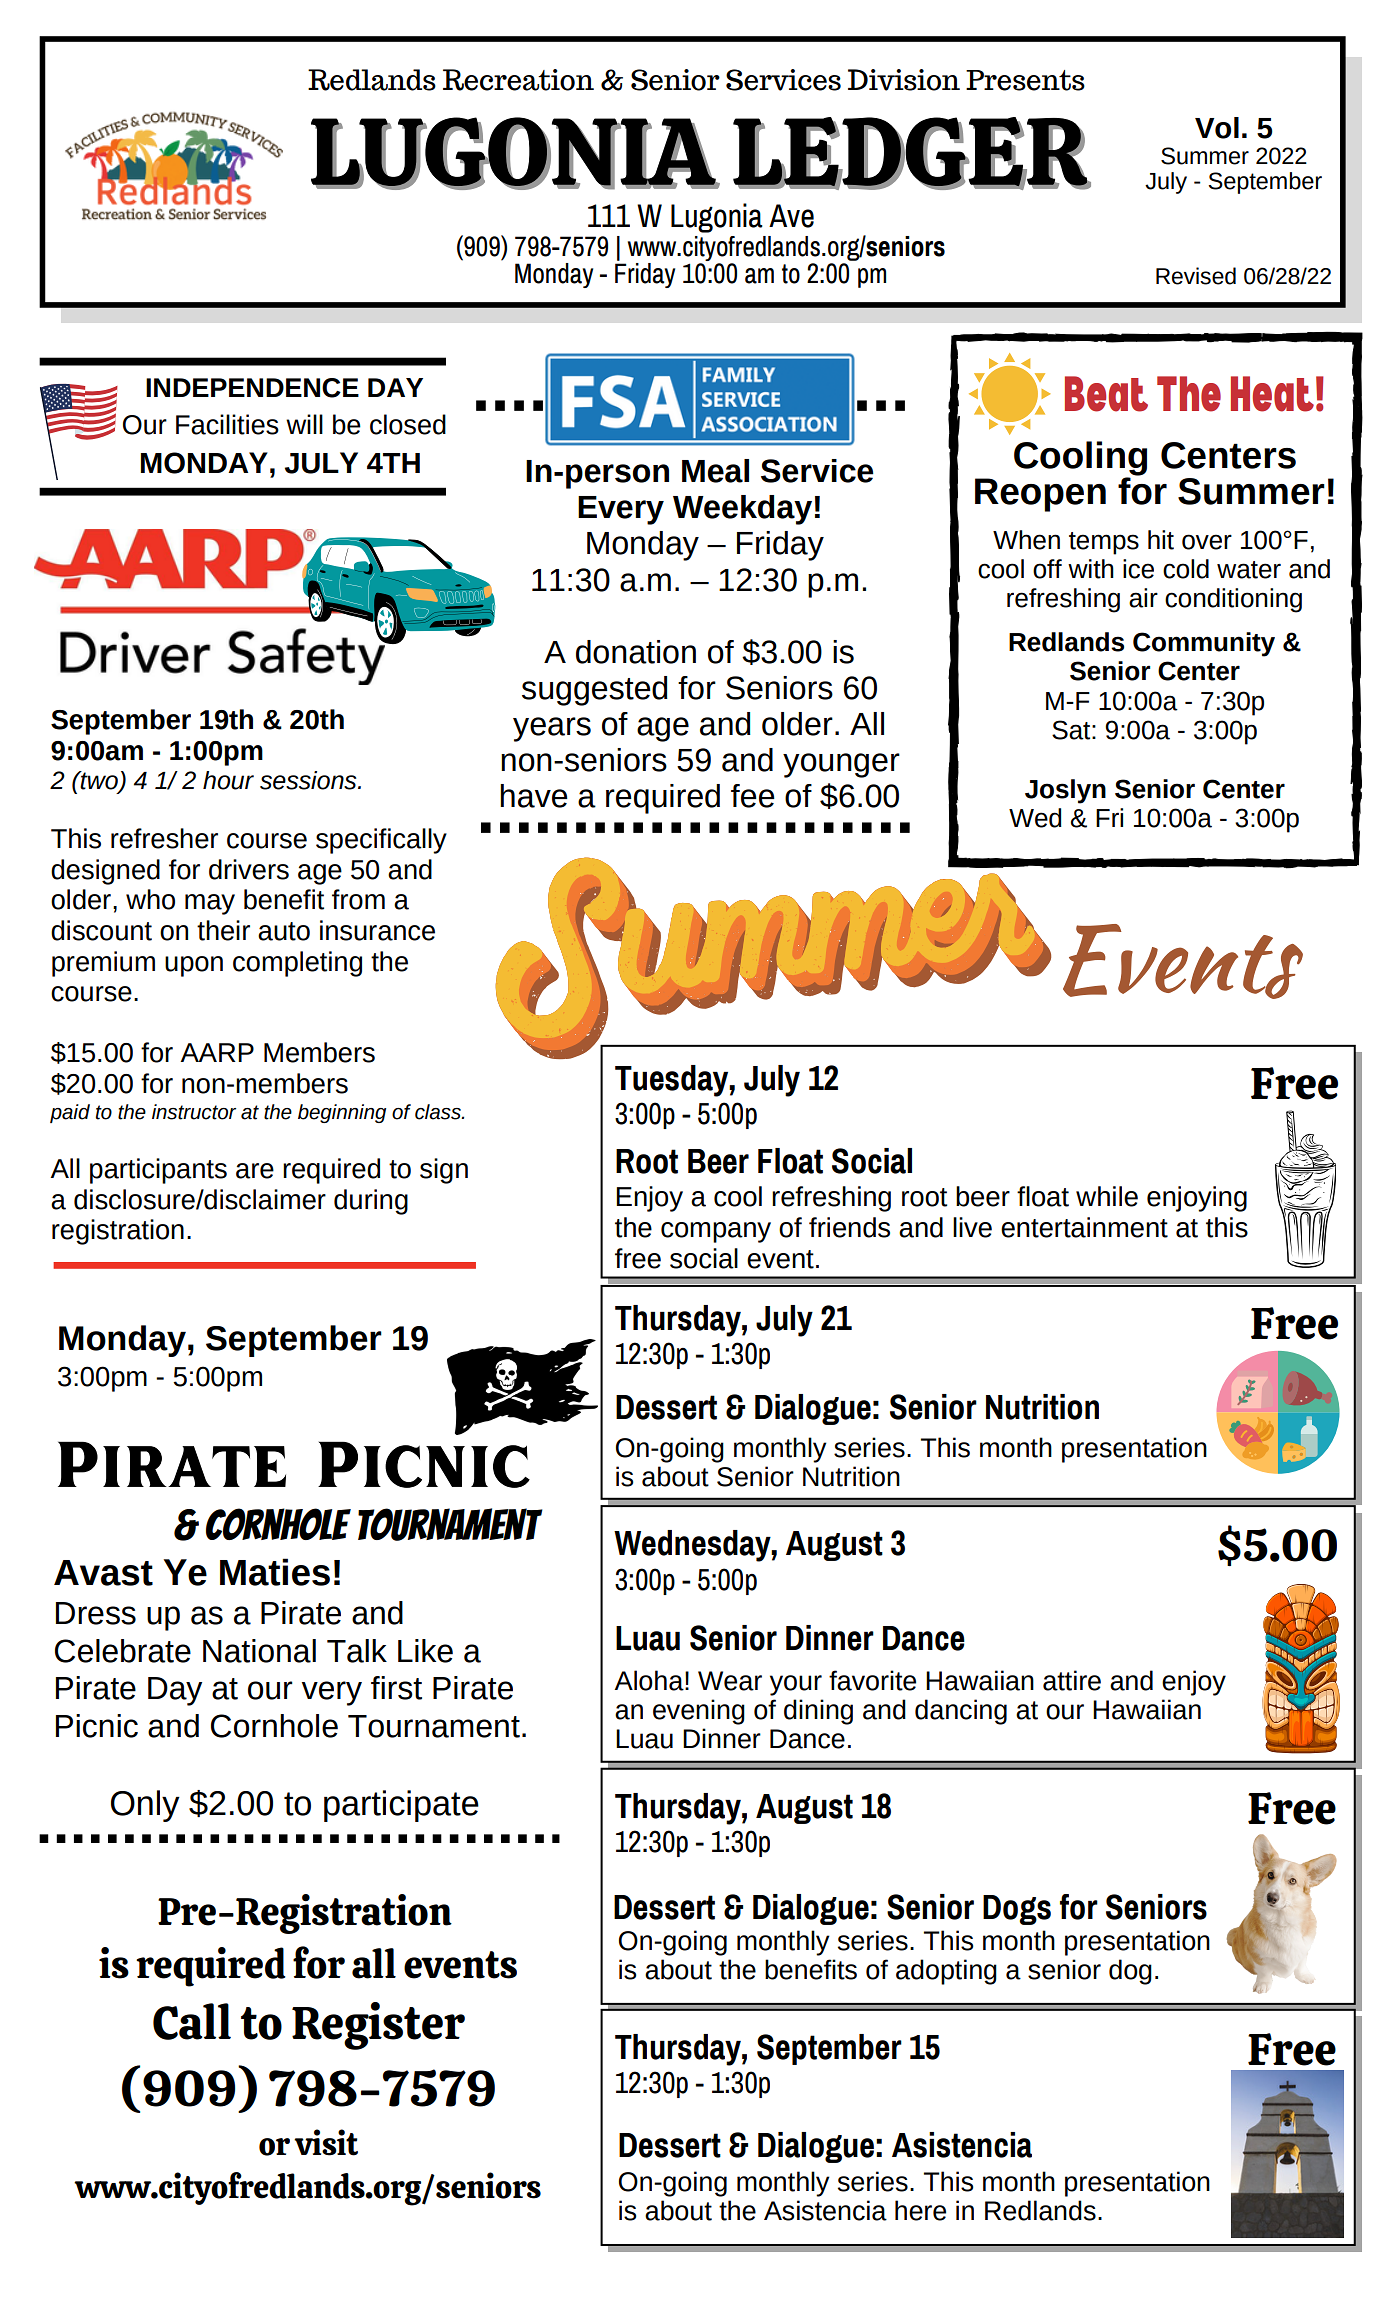 The width and height of the document is (1395, 2297). I want to click on adopting, so click(946, 1972).
